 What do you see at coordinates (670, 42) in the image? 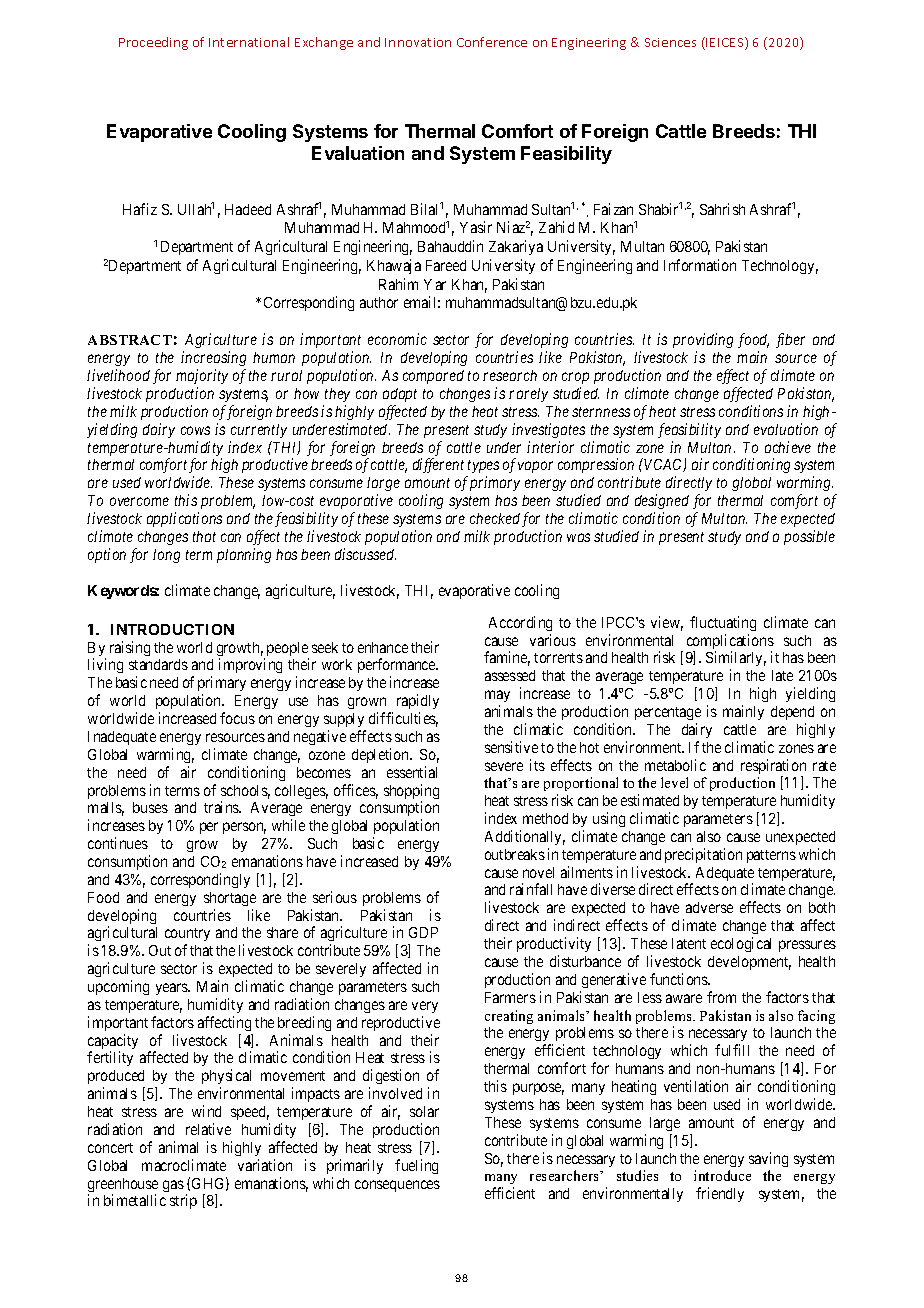
I see `Sciences` at bounding box center [670, 42].
